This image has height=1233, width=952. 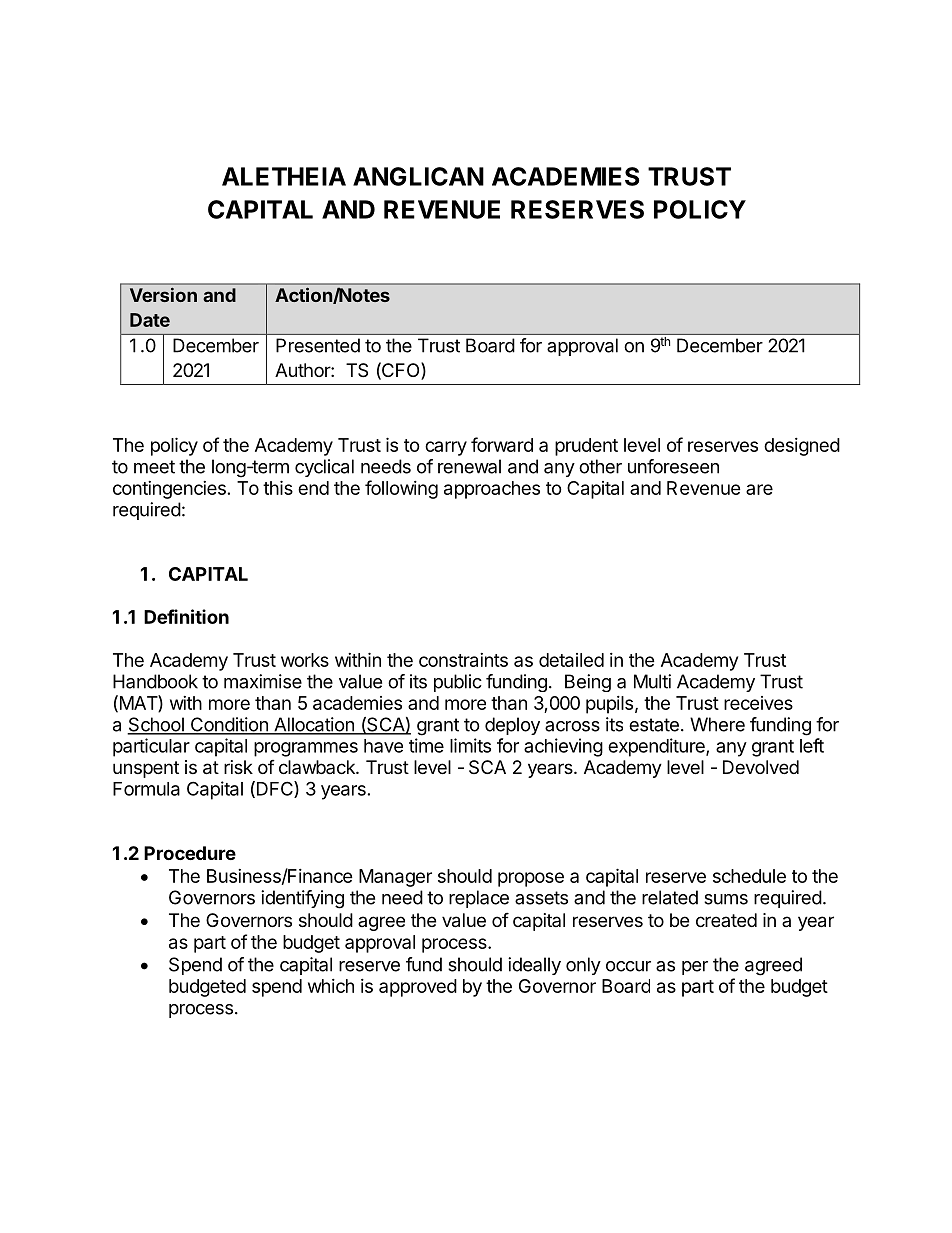 I want to click on ideally, so click(x=534, y=966).
